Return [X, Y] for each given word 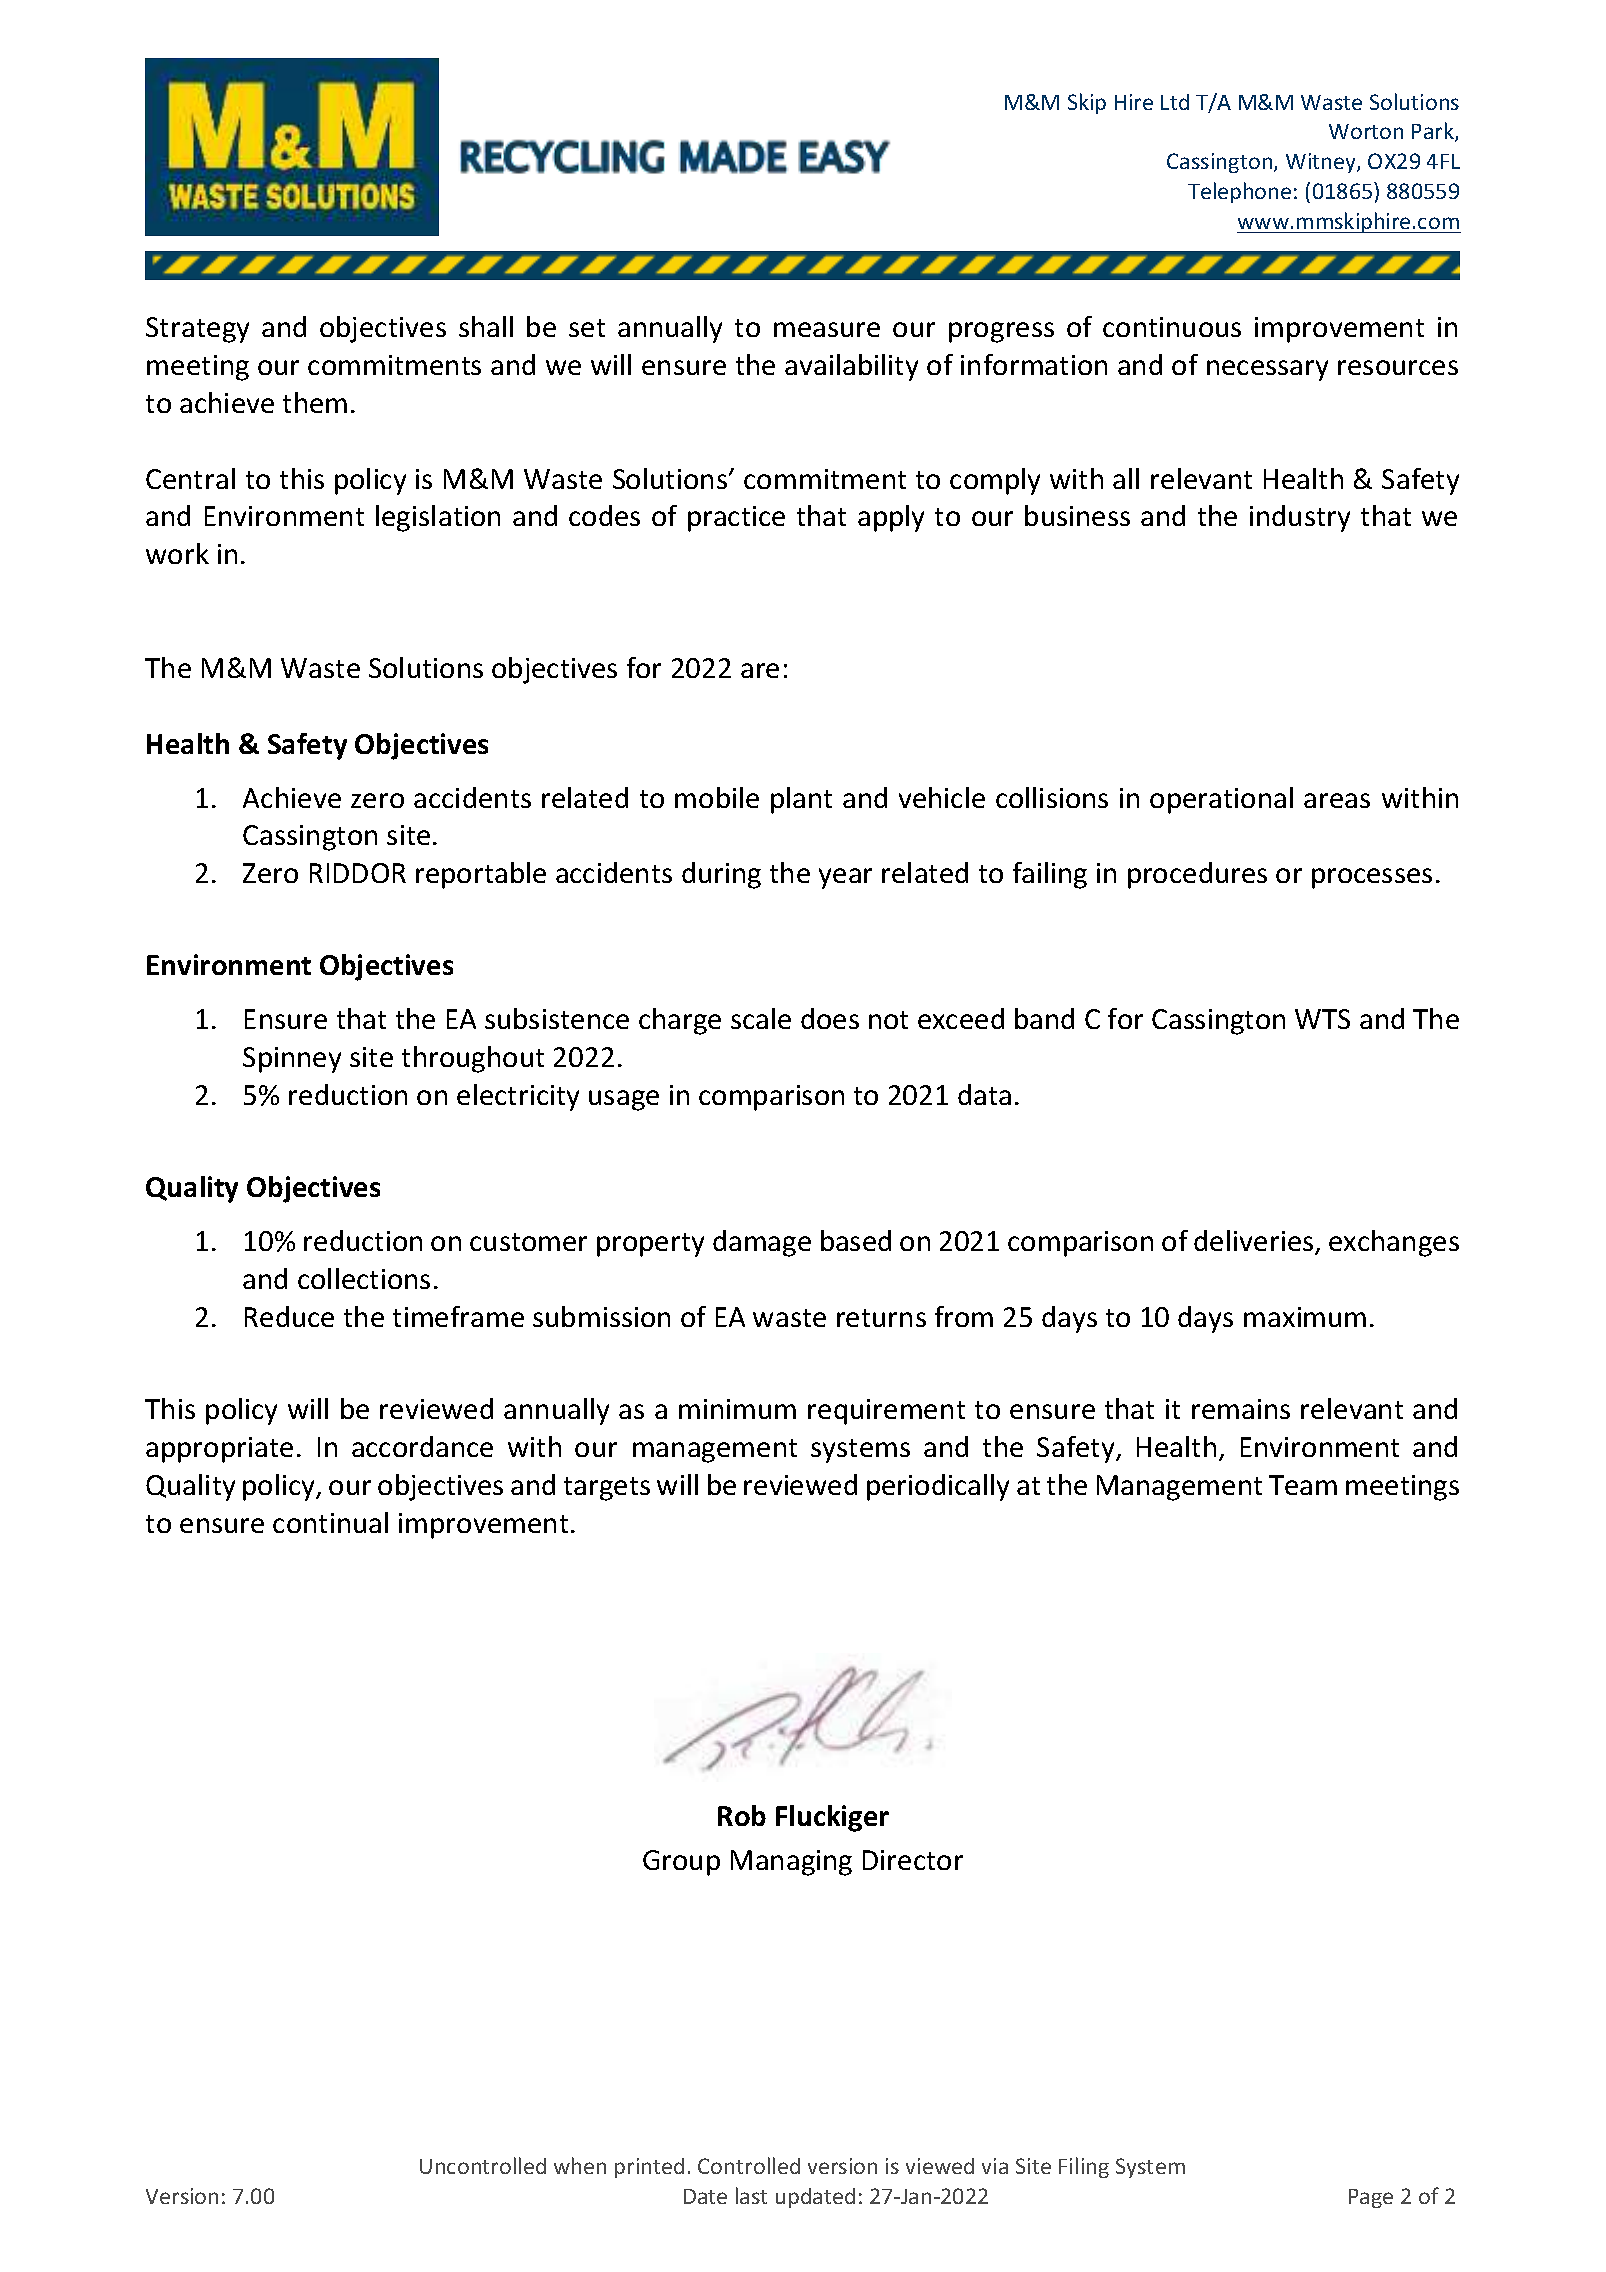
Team [1303, 1485]
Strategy [197, 330]
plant [801, 800]
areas [1337, 800]
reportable [481, 875]
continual [330, 1522]
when [580, 2165]
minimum [737, 1409]
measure [827, 329]
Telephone [1239, 192]
